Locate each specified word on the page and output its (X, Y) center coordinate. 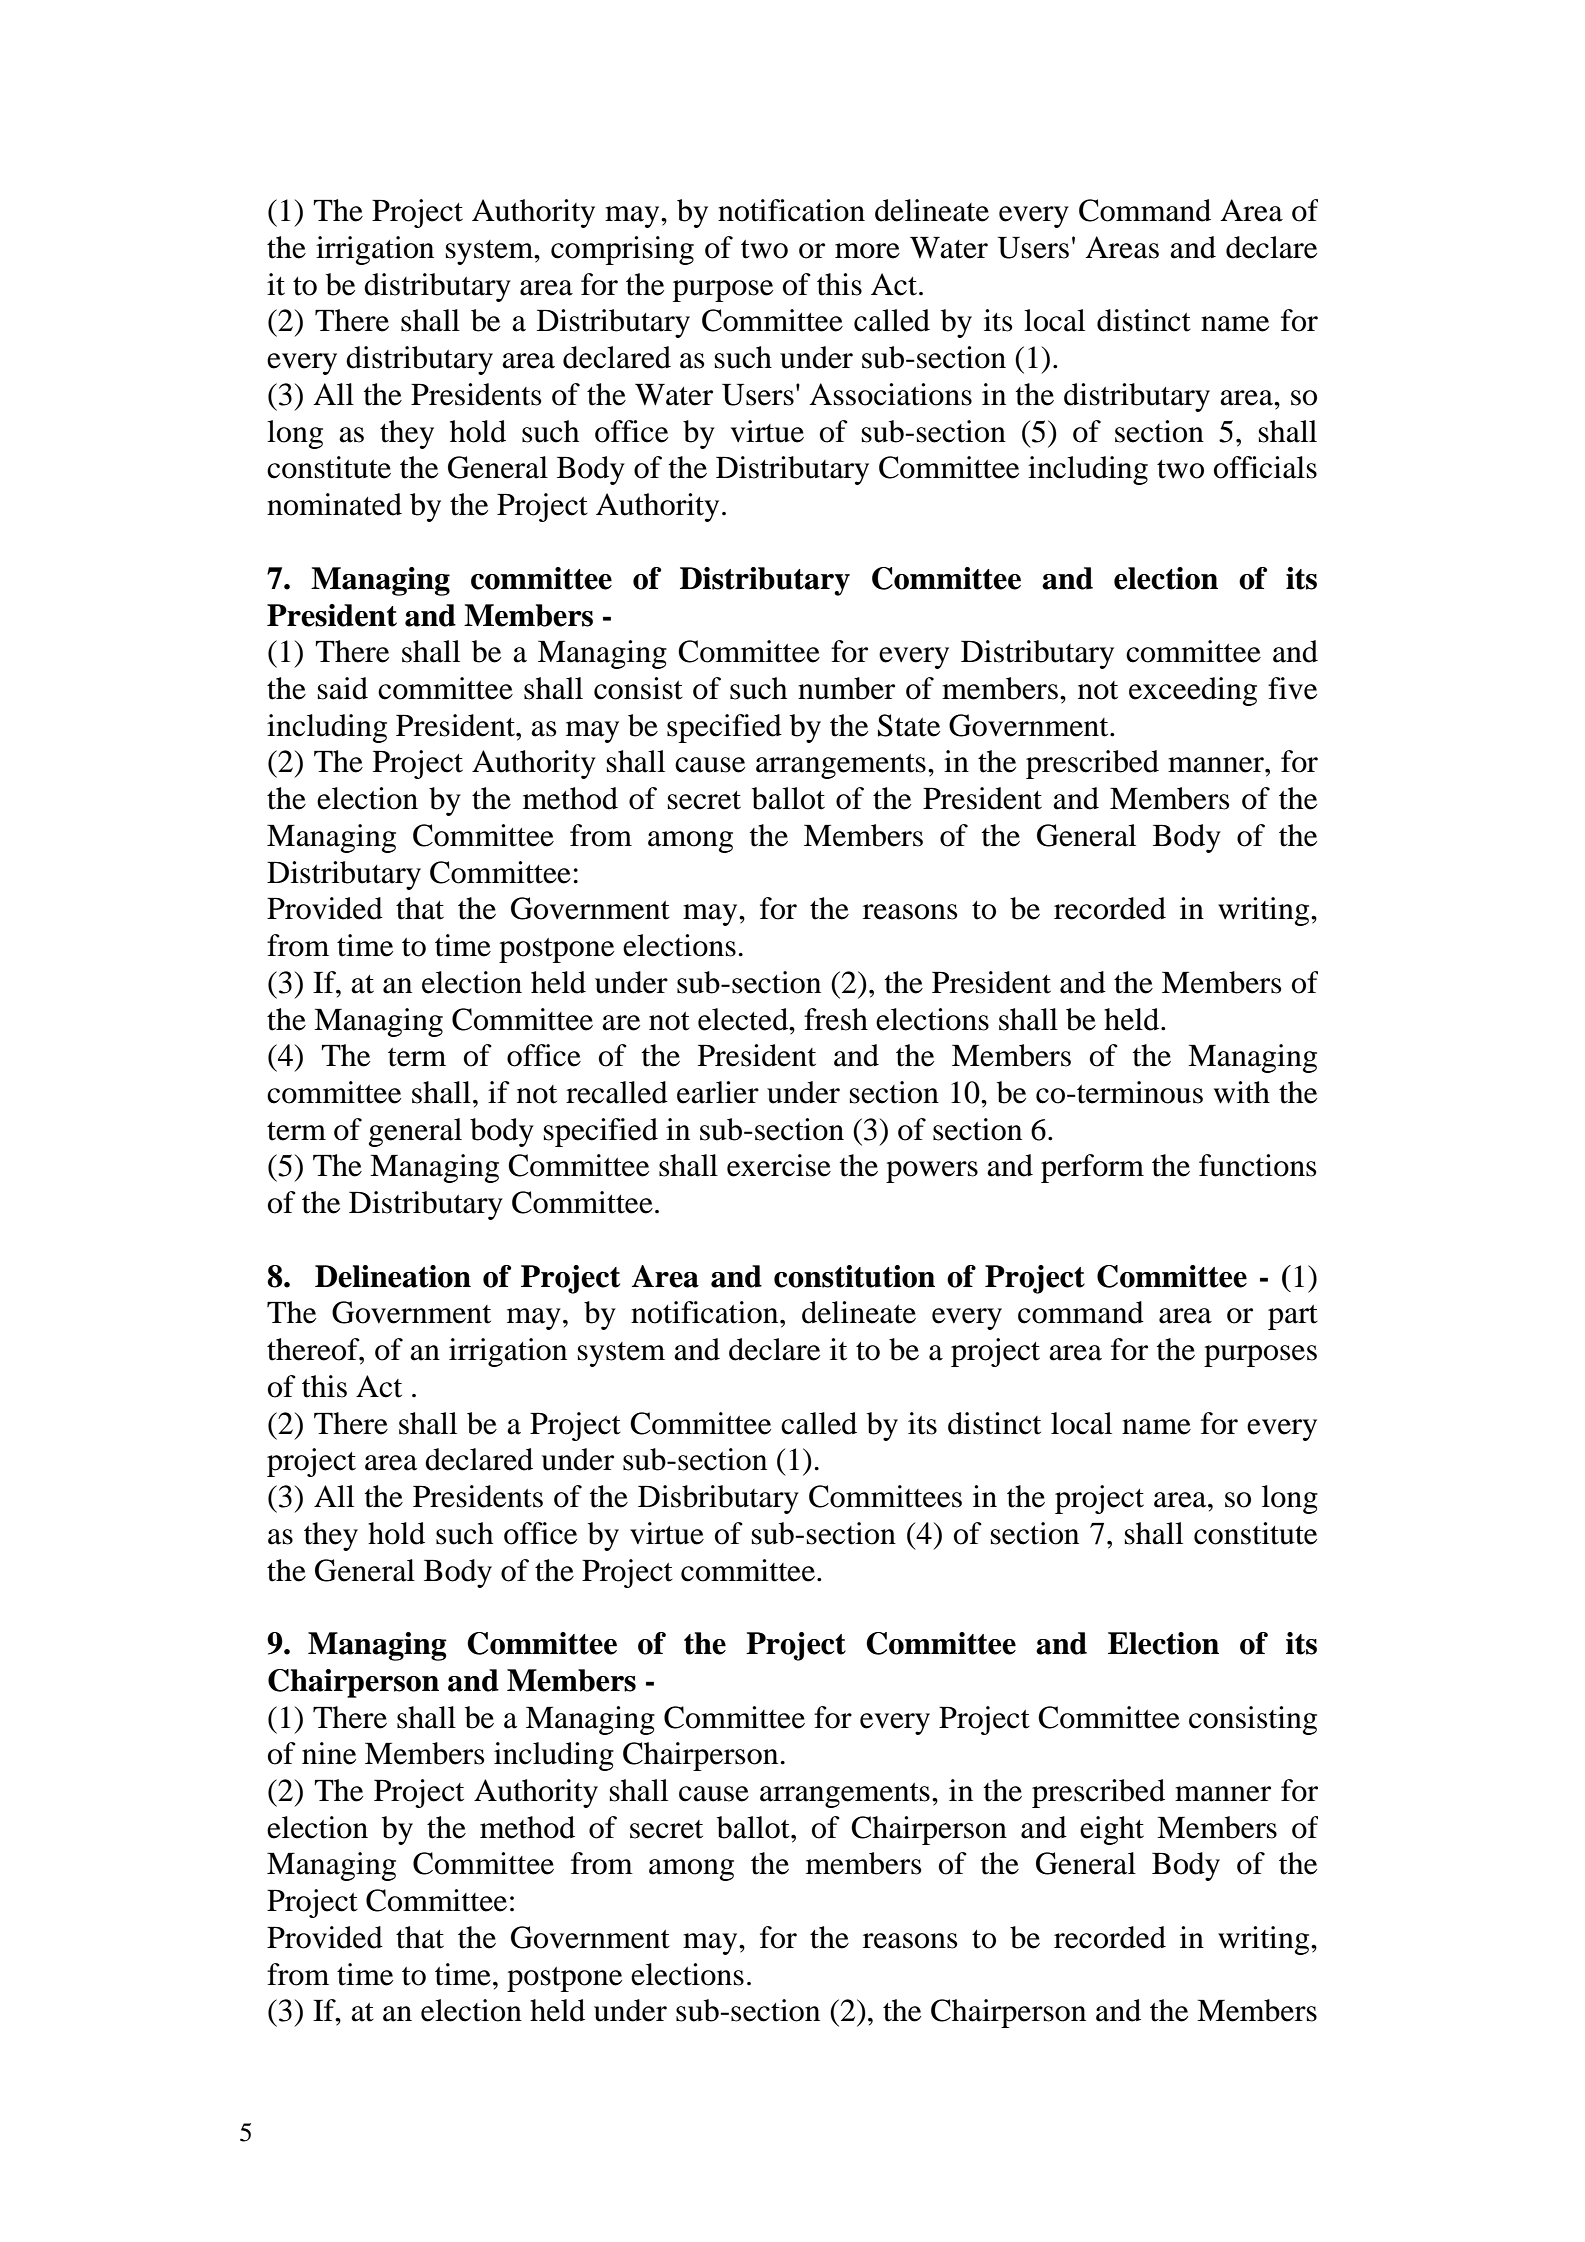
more (867, 251)
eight (1112, 1830)
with (1242, 1092)
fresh (836, 1019)
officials (1265, 467)
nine (329, 1753)
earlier (718, 1092)
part (1293, 1317)
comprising (622, 250)
